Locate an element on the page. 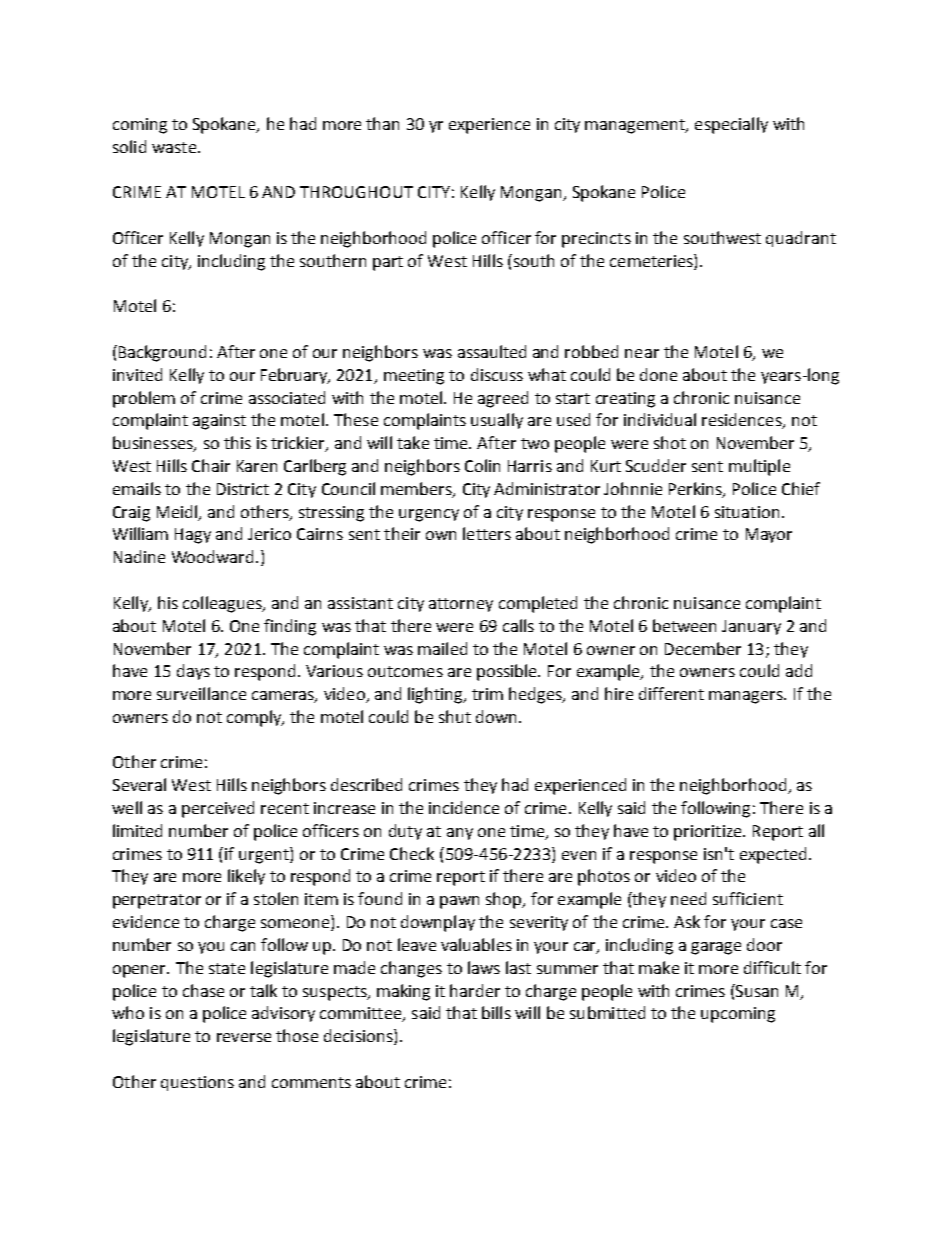  trim is located at coordinates (487, 694).
